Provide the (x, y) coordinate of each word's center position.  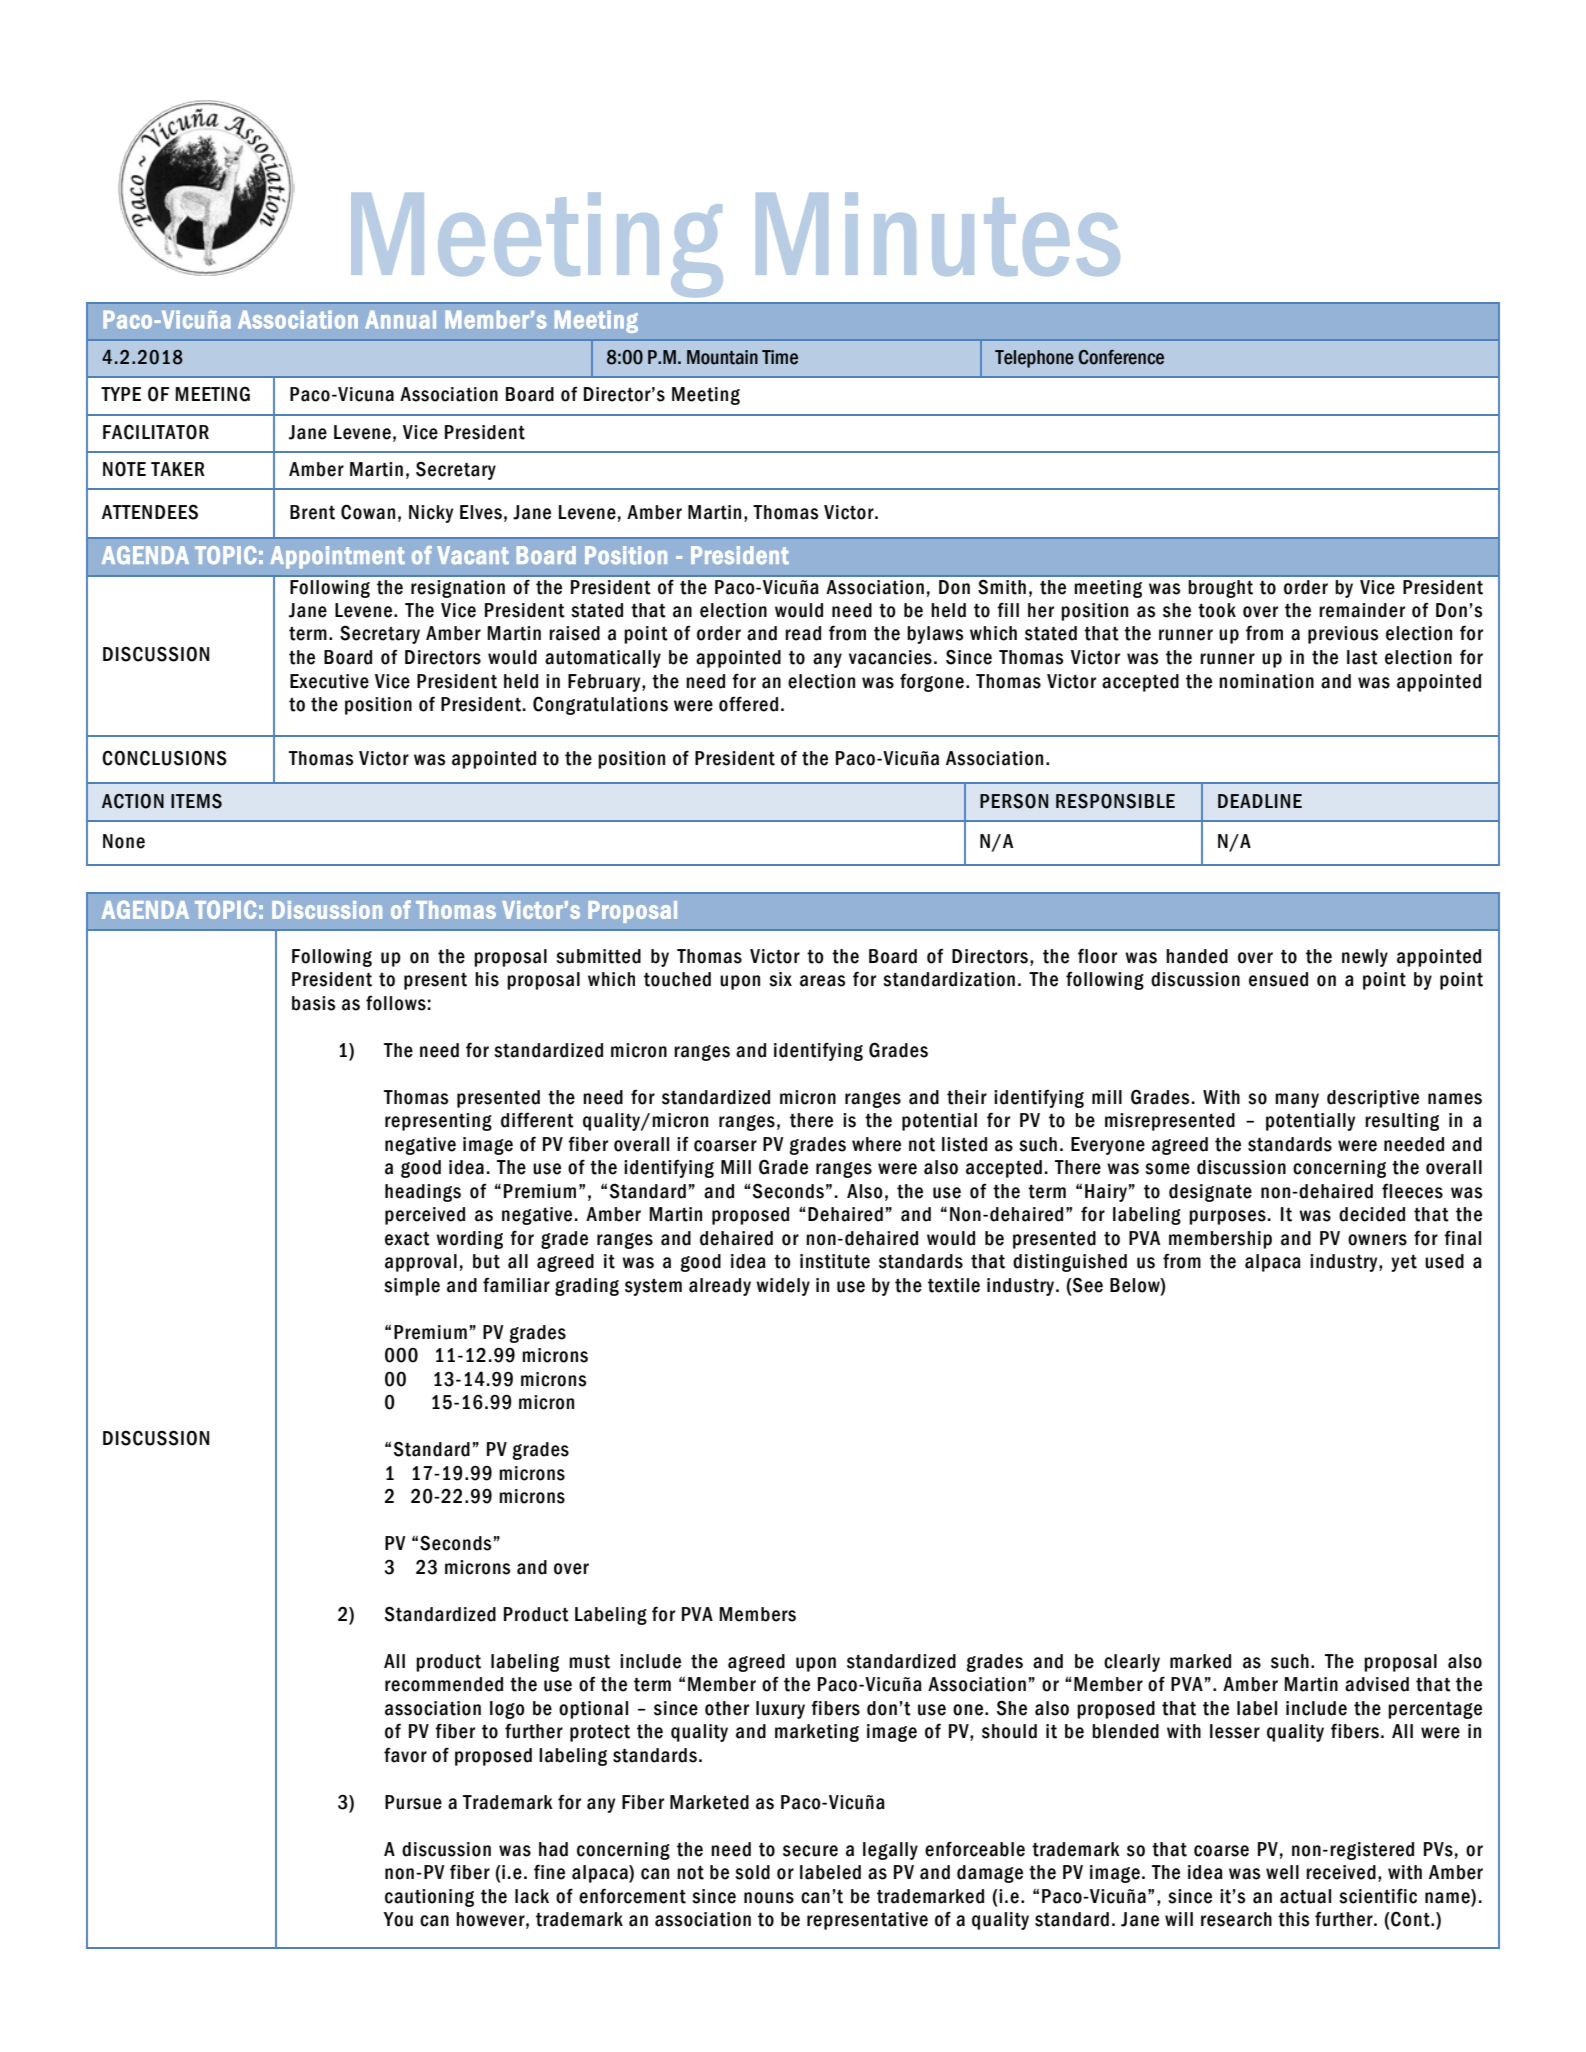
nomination (1266, 681)
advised (1377, 1684)
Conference (1121, 357)
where (876, 1144)
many (1297, 1100)
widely (783, 1287)
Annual (400, 319)
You (398, 1919)
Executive (329, 681)
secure (810, 1851)
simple (412, 1287)
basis (313, 1003)
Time (780, 357)
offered (748, 704)
